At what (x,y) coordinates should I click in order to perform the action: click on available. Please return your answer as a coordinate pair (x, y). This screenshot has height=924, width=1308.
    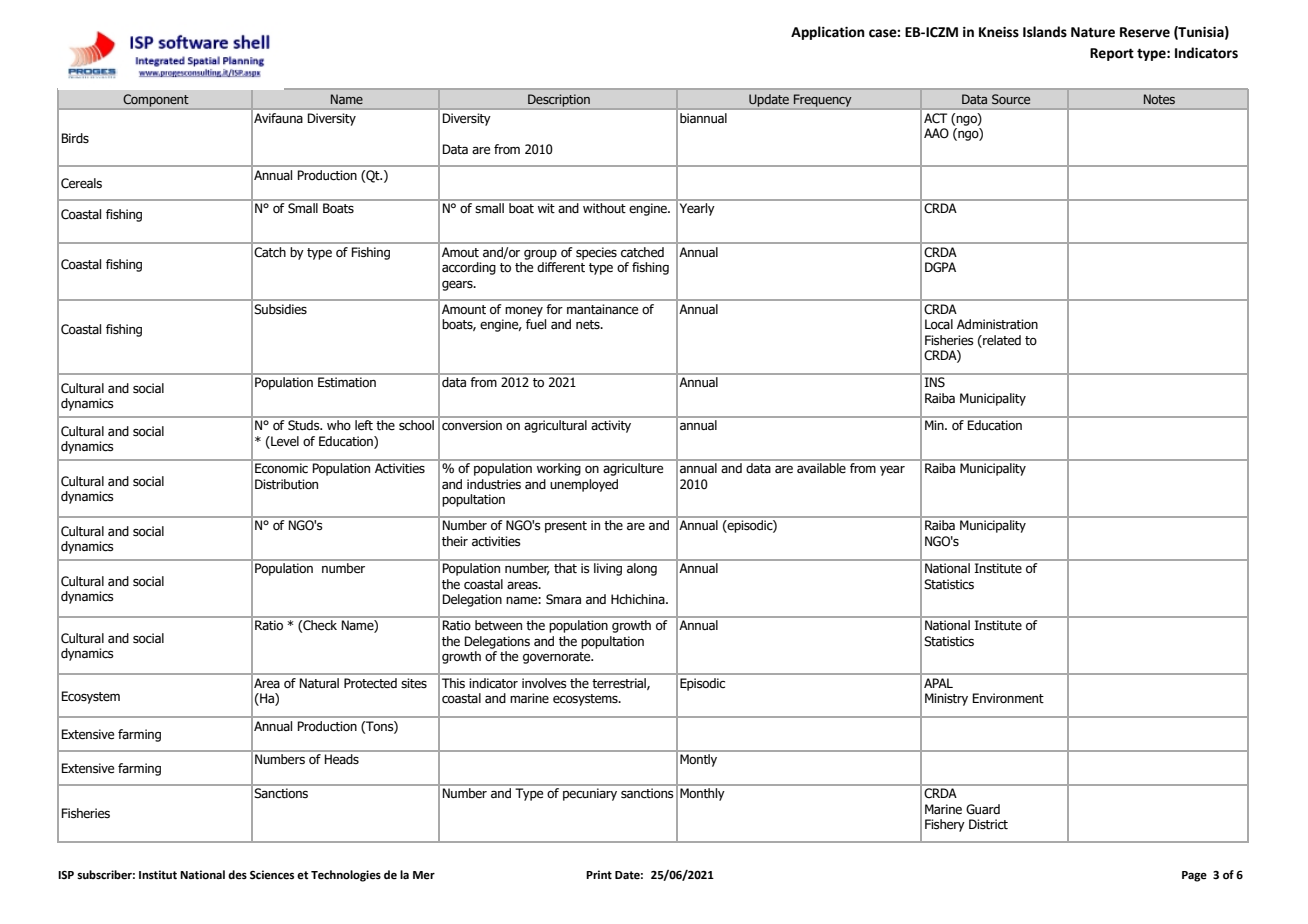
    Looking at the image, I should click on (821, 468).
